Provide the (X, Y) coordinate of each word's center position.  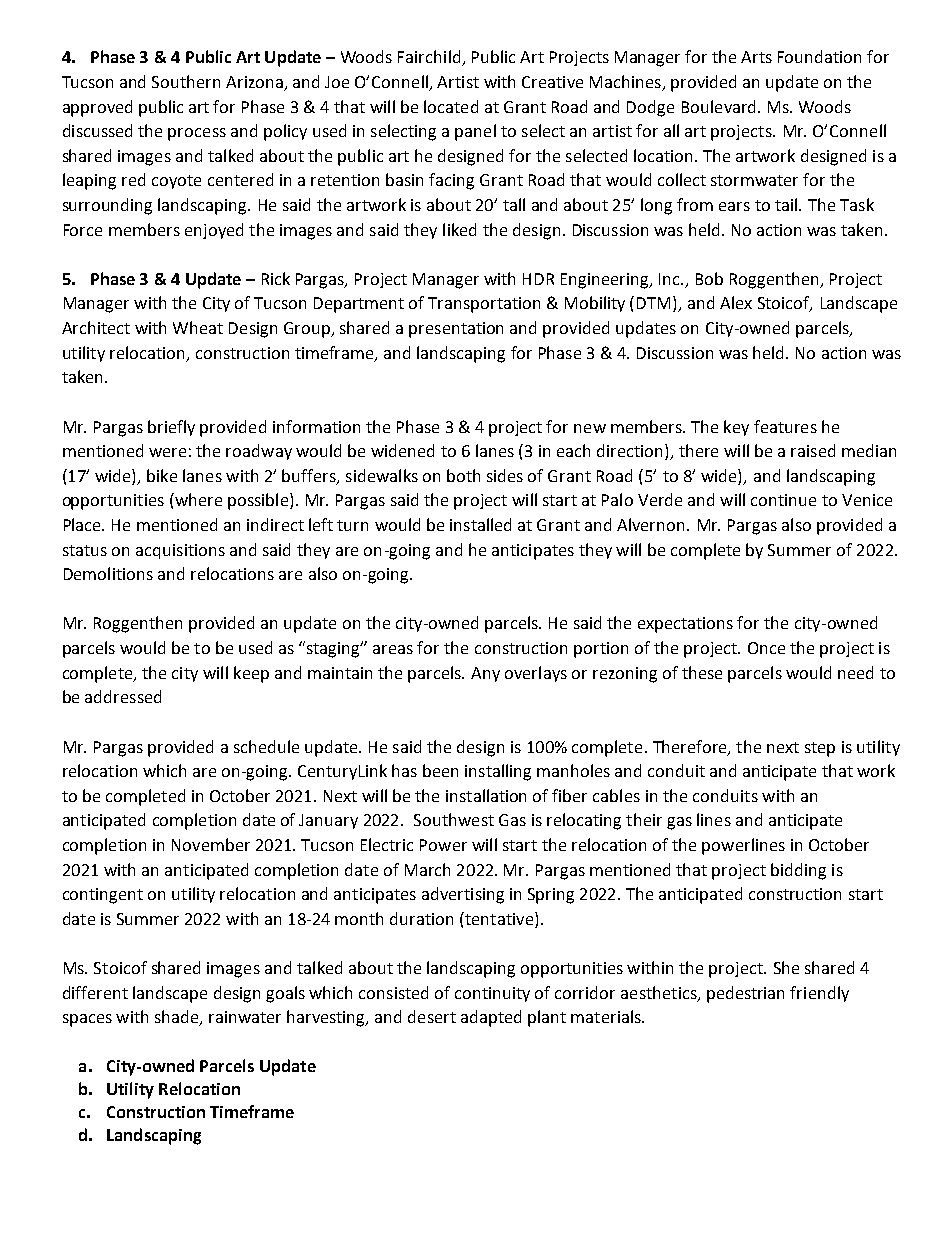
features (785, 426)
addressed (123, 696)
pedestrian (745, 994)
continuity (492, 994)
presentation (456, 330)
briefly (171, 428)
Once (766, 648)
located (451, 106)
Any (485, 674)
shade (178, 1018)
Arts (756, 57)
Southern (186, 81)
